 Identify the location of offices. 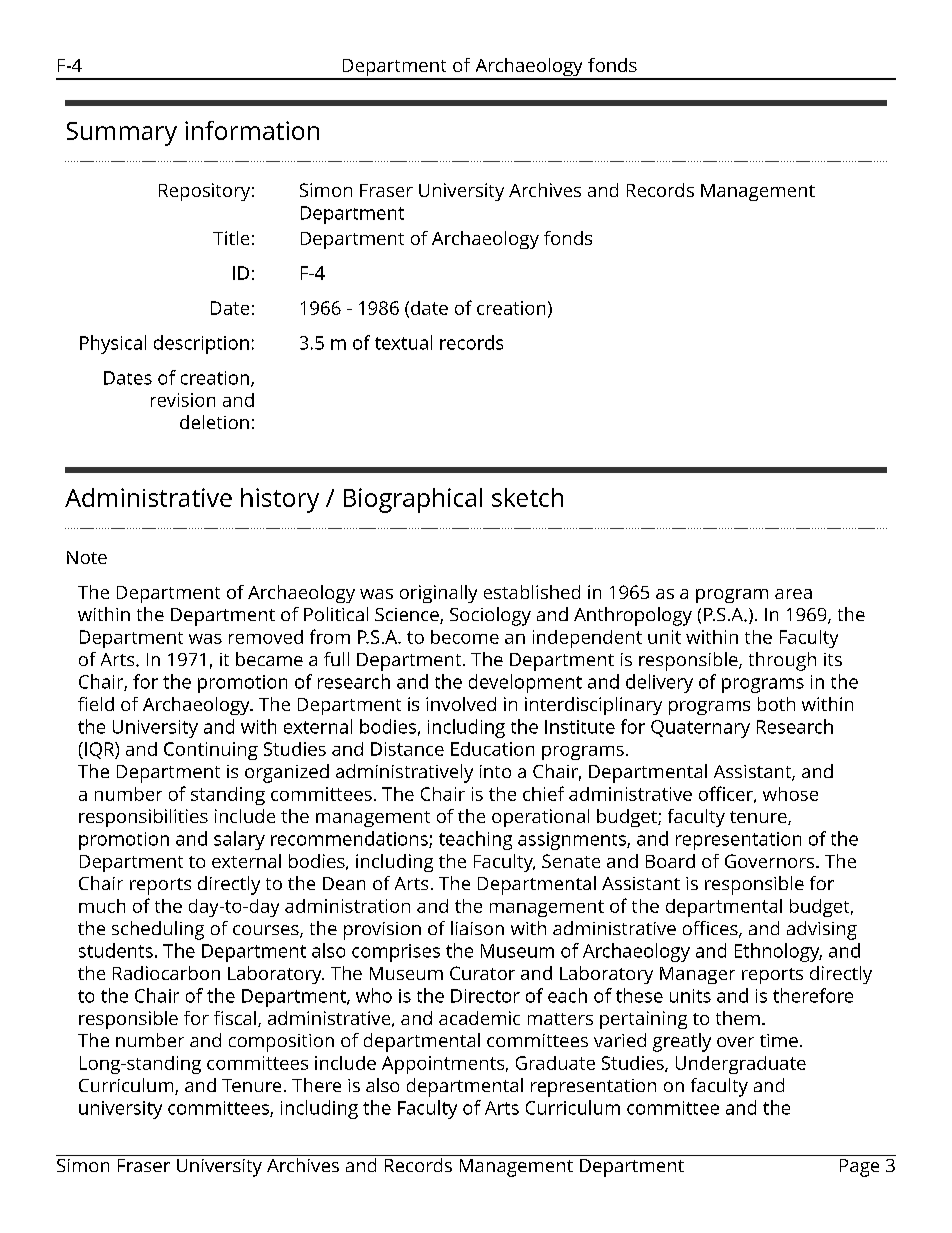
(711, 929).
